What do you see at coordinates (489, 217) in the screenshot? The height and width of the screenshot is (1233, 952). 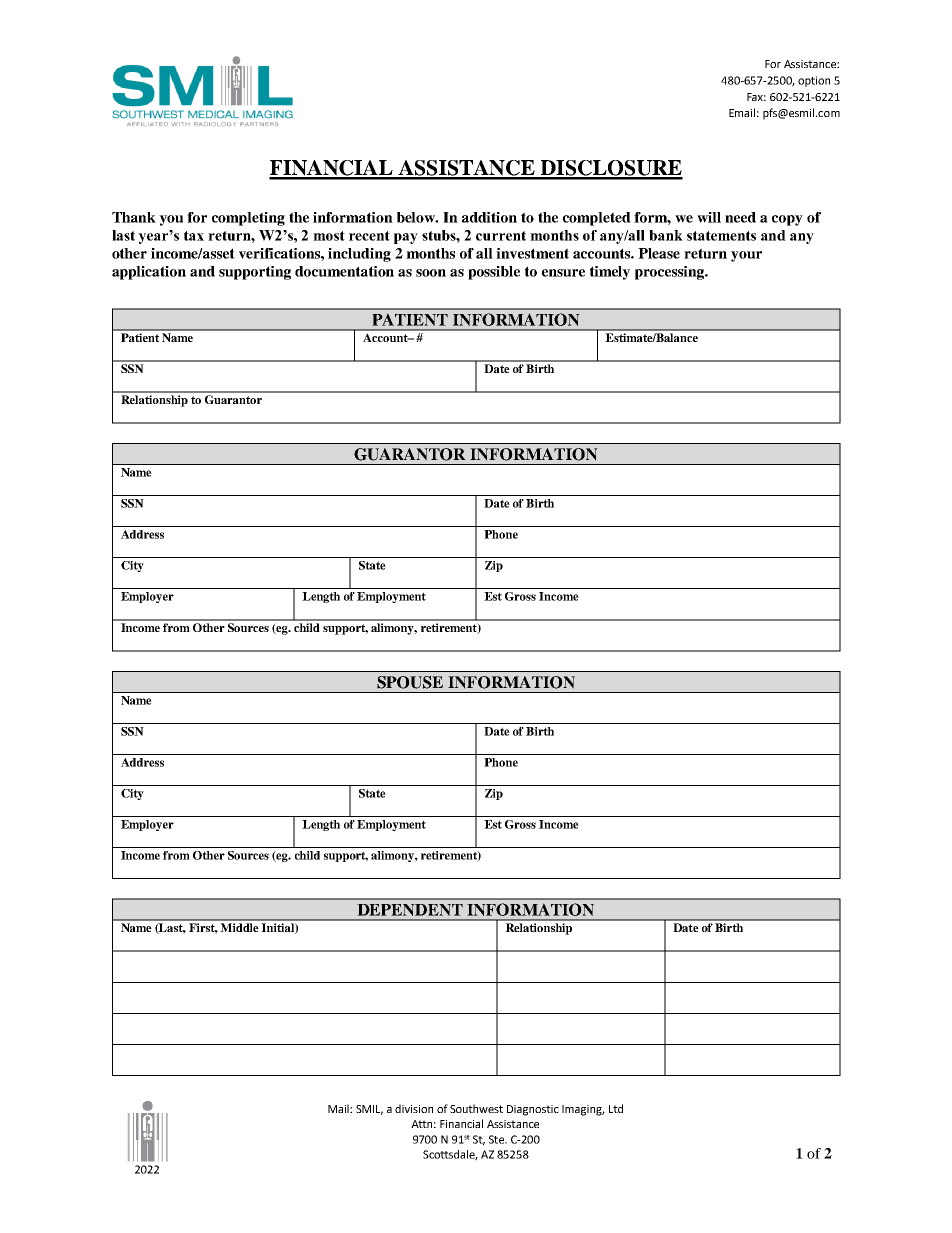 I see `addition` at bounding box center [489, 217].
